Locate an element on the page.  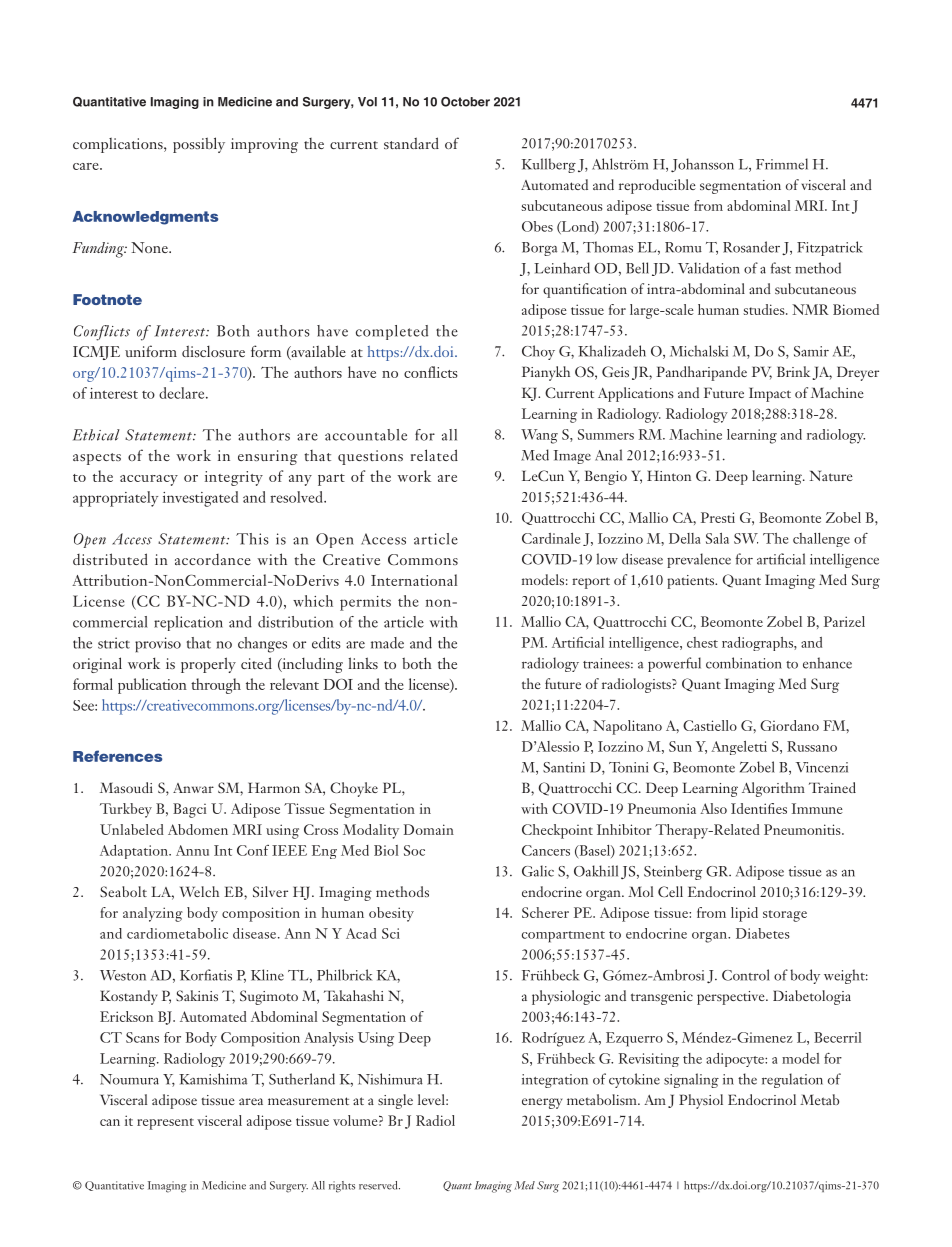
Johansson is located at coordinates (702, 165).
